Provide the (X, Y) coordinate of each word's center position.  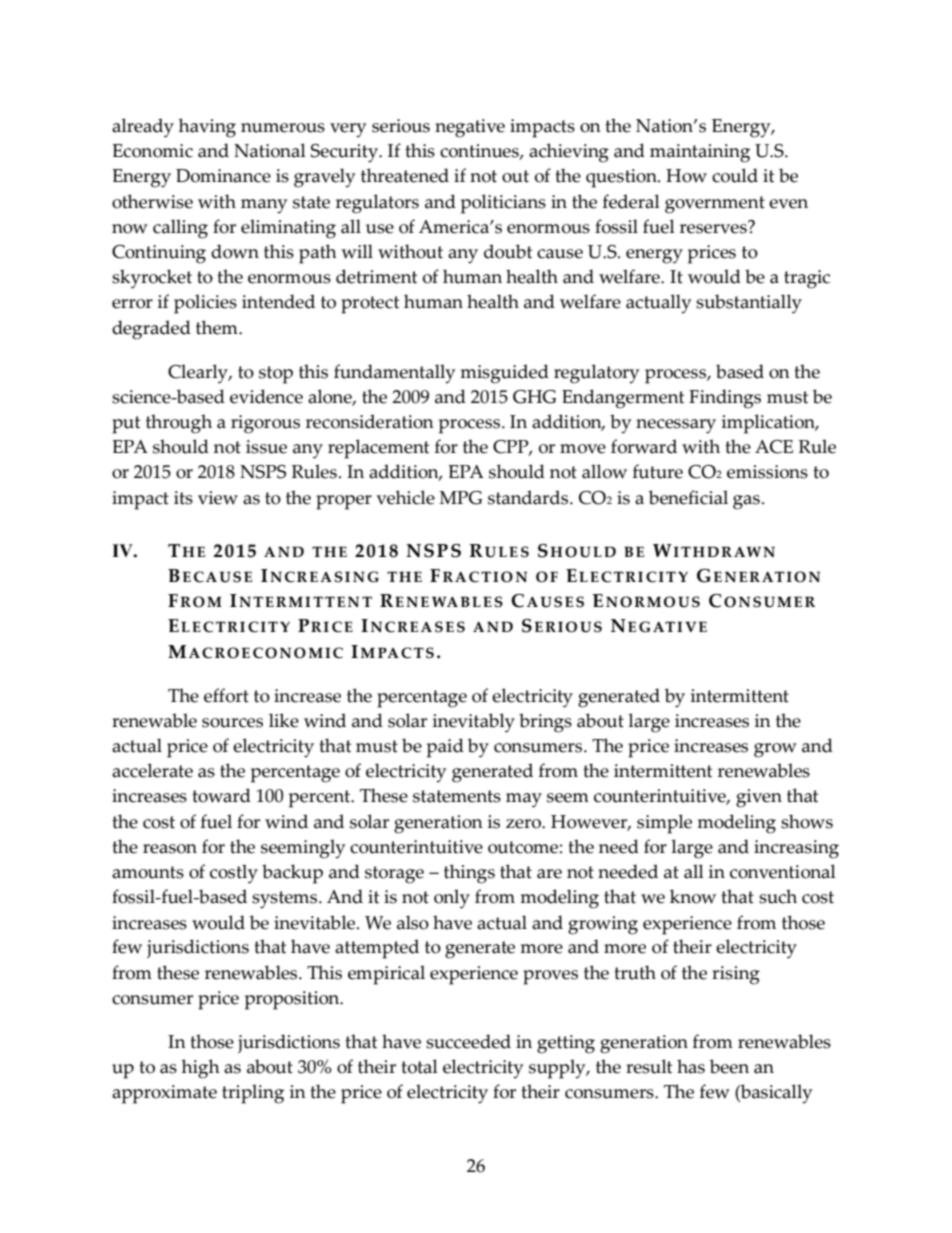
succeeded (468, 1041)
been (729, 1066)
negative (470, 128)
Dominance (223, 176)
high (201, 1069)
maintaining (700, 153)
